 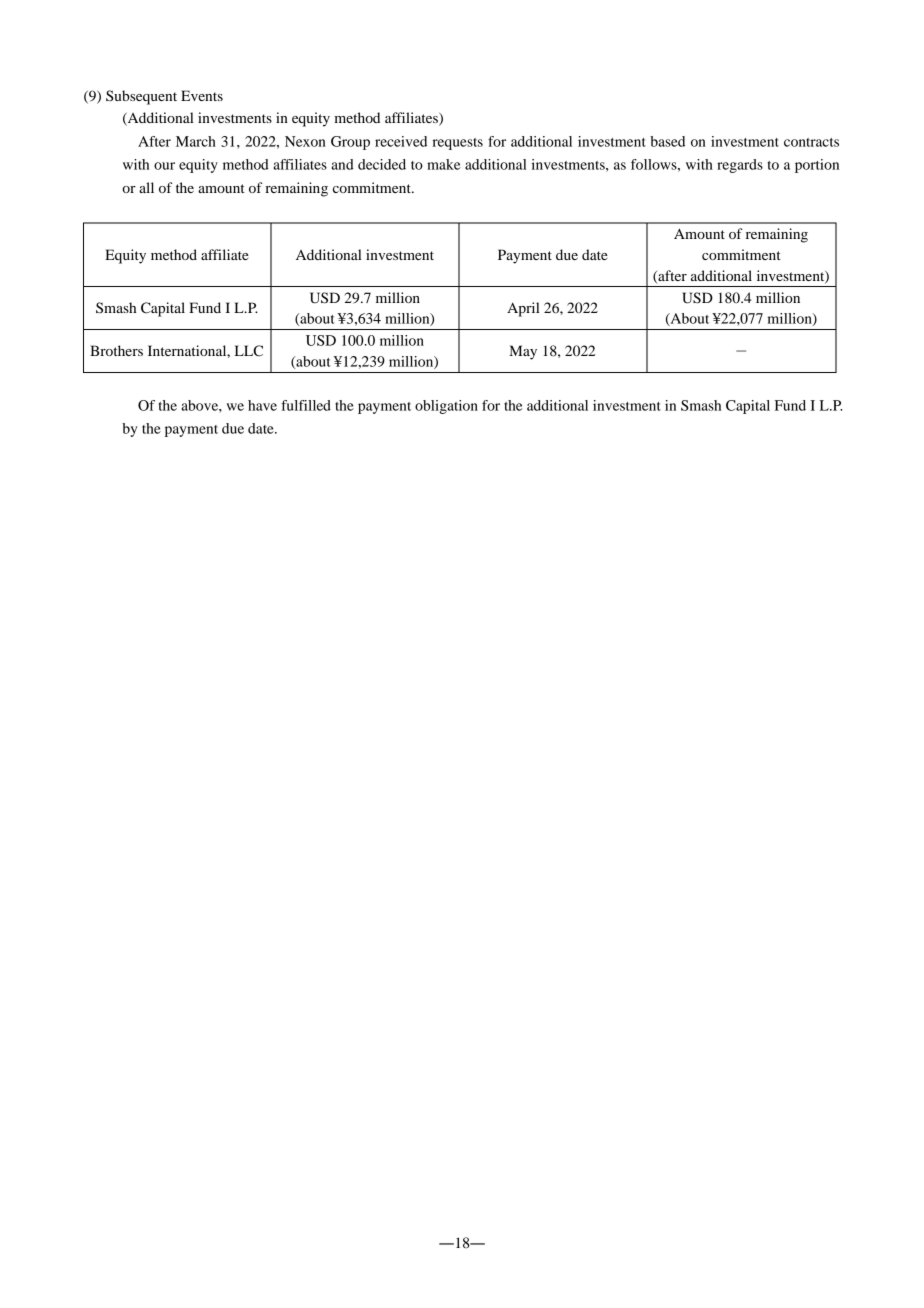 What do you see at coordinates (458, 144) in the image?
I see `requests` at bounding box center [458, 144].
